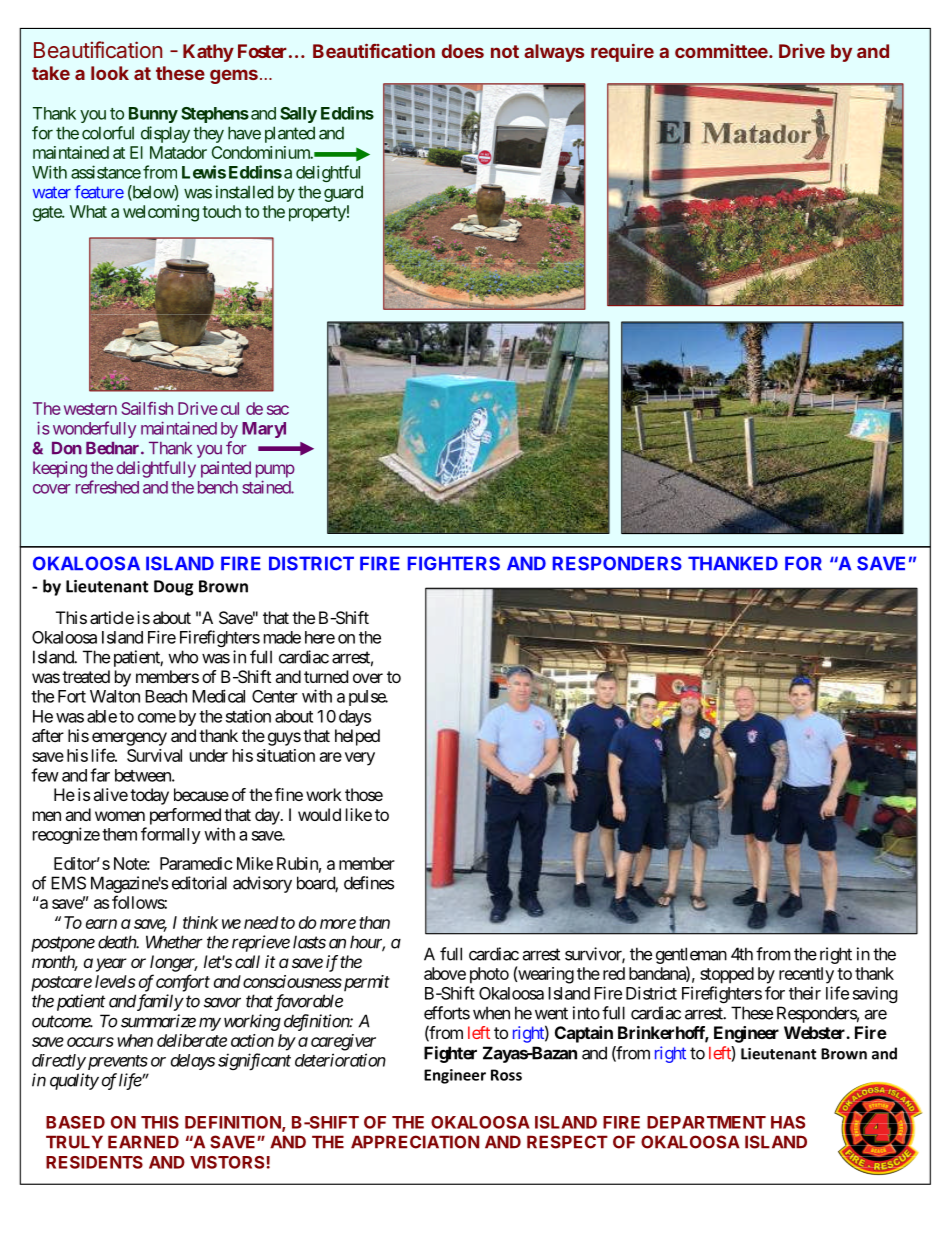  I want to click on Bednar, so click(114, 448).
